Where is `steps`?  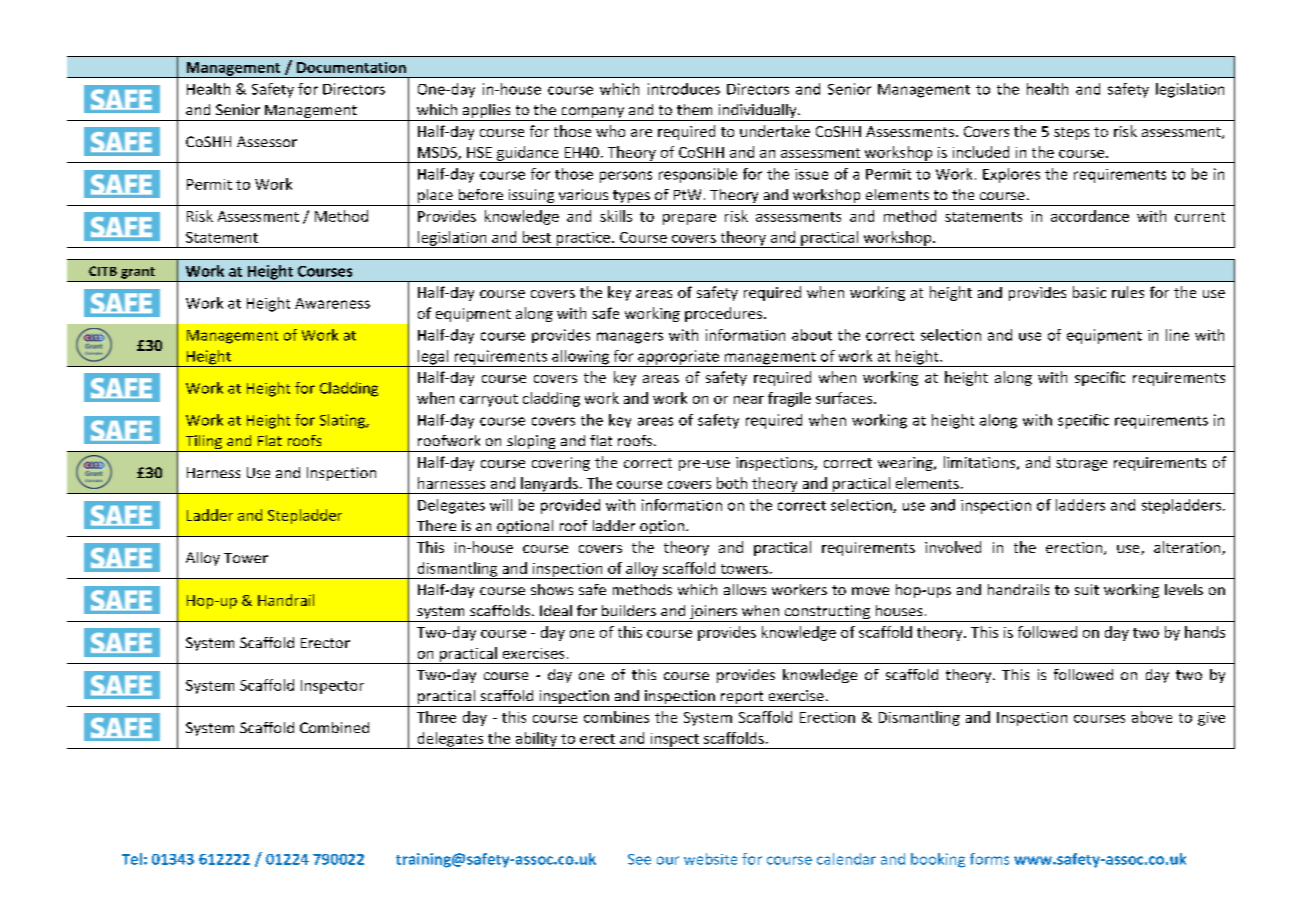
steps is located at coordinates (1071, 133).
